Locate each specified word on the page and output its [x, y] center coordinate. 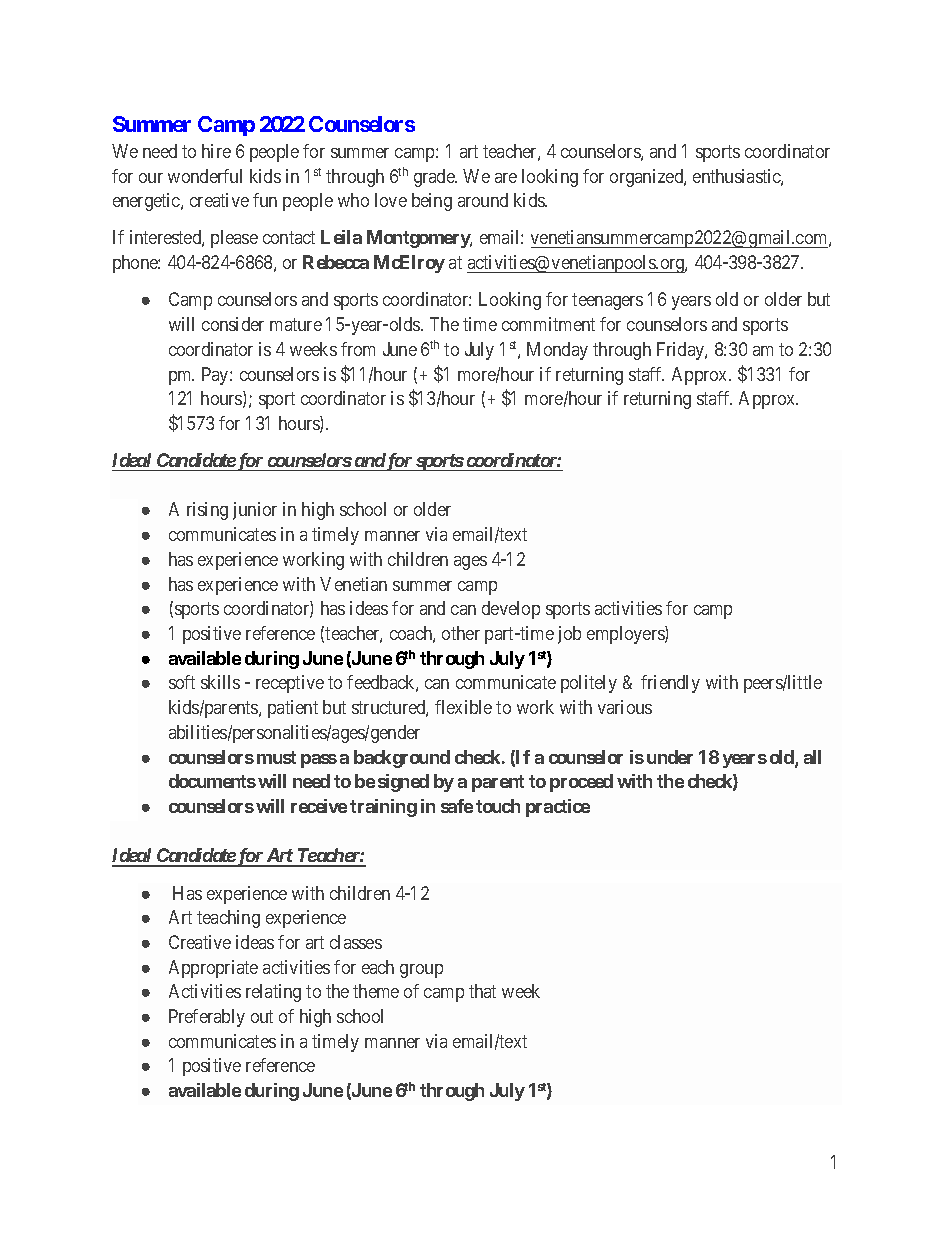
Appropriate [213, 969]
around [483, 200]
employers [626, 635]
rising [207, 511]
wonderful [205, 176]
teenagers [607, 302]
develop [511, 610]
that [482, 991]
